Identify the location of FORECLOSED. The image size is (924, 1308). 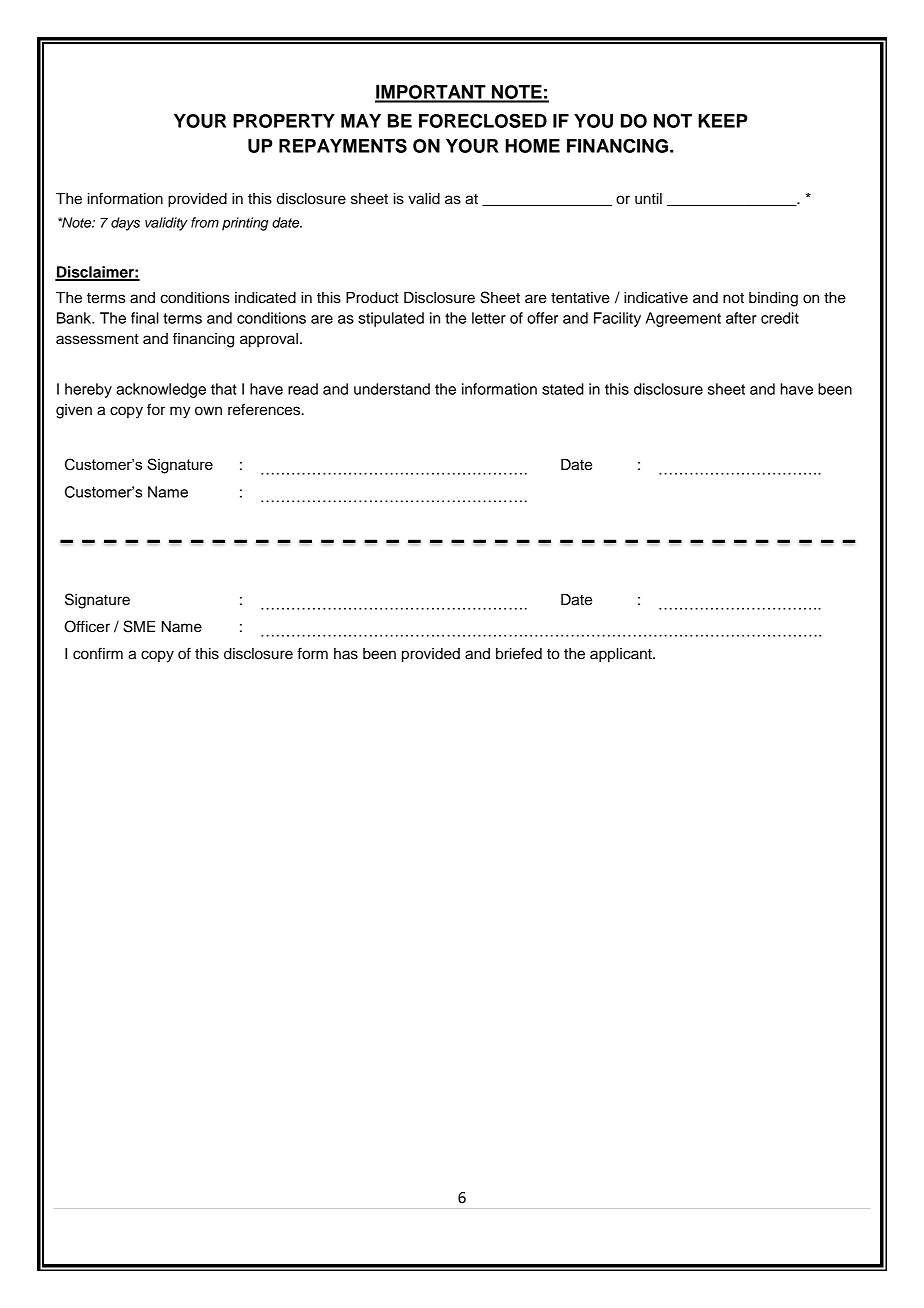
(483, 120).
